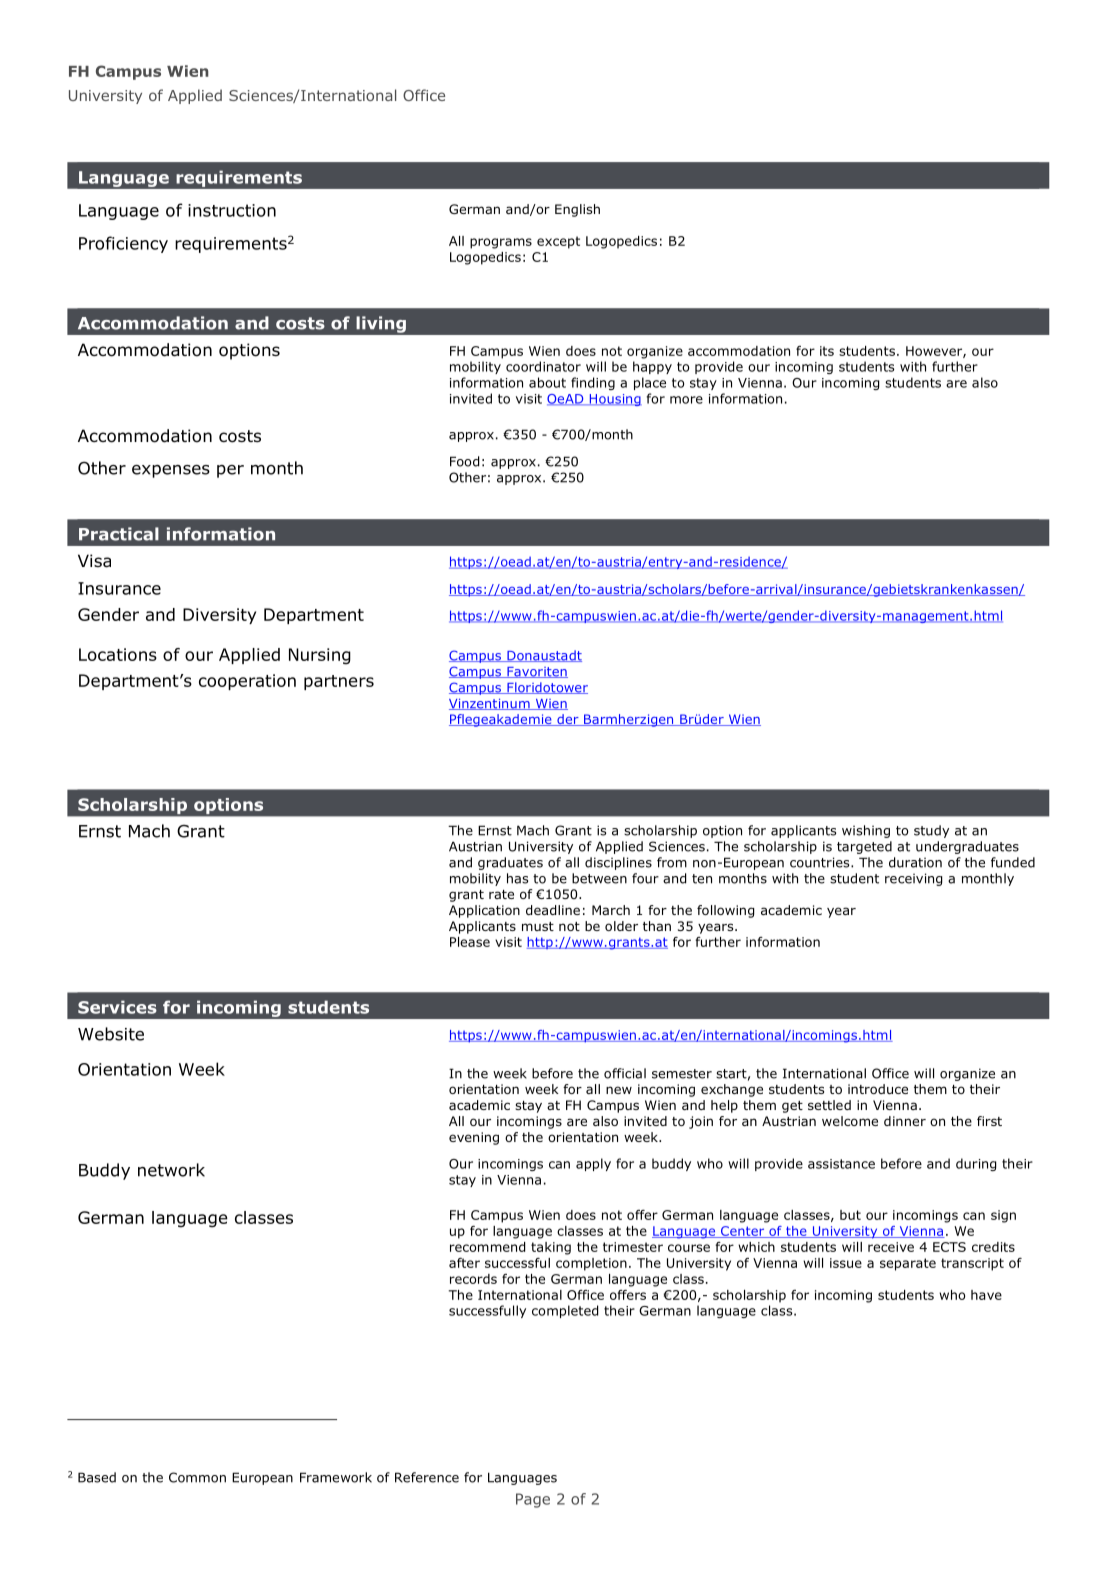 The width and height of the screenshot is (1114, 1576). I want to click on except, so click(558, 242).
